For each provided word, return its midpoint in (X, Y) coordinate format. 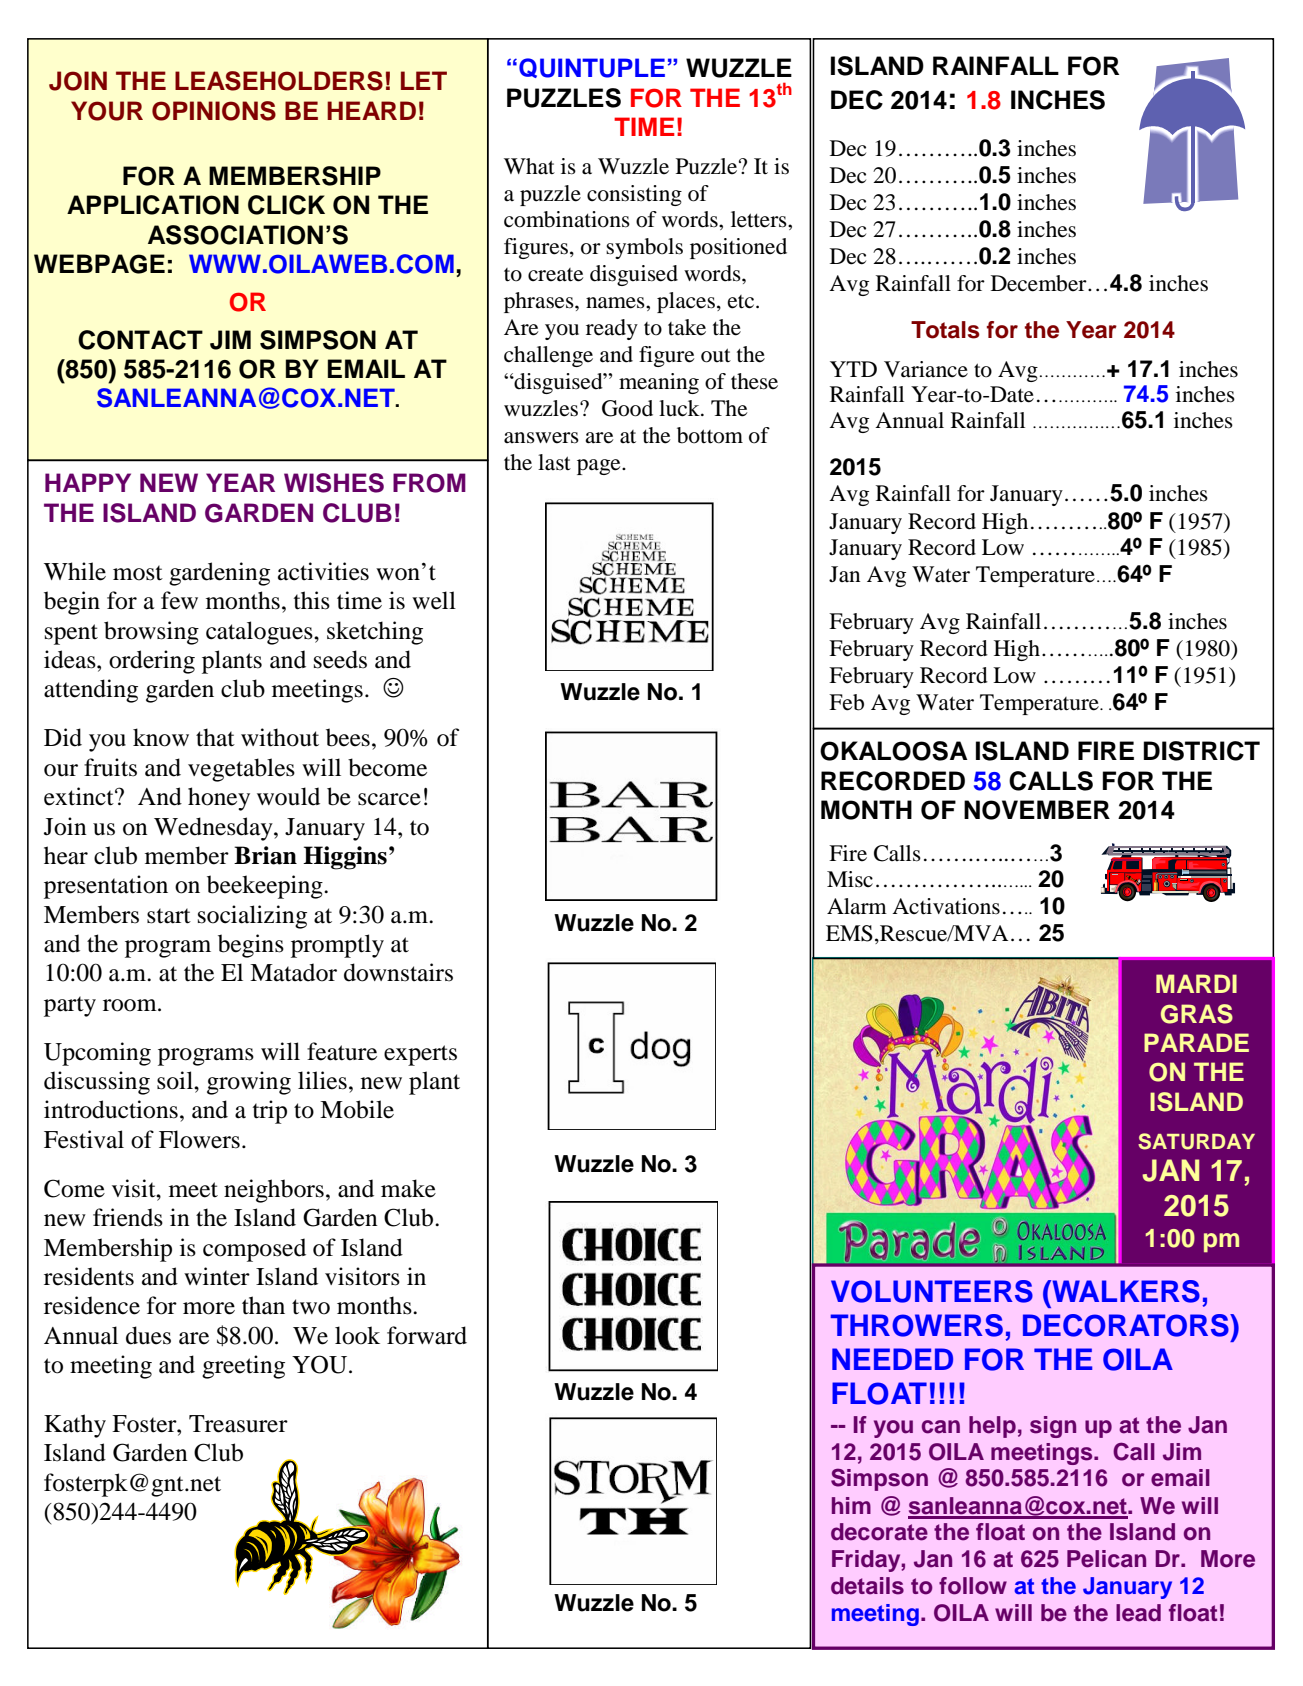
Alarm (857, 906)
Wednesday (214, 829)
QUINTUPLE (592, 68)
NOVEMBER (1037, 810)
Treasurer (238, 1424)
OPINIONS (214, 111)
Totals (945, 330)
